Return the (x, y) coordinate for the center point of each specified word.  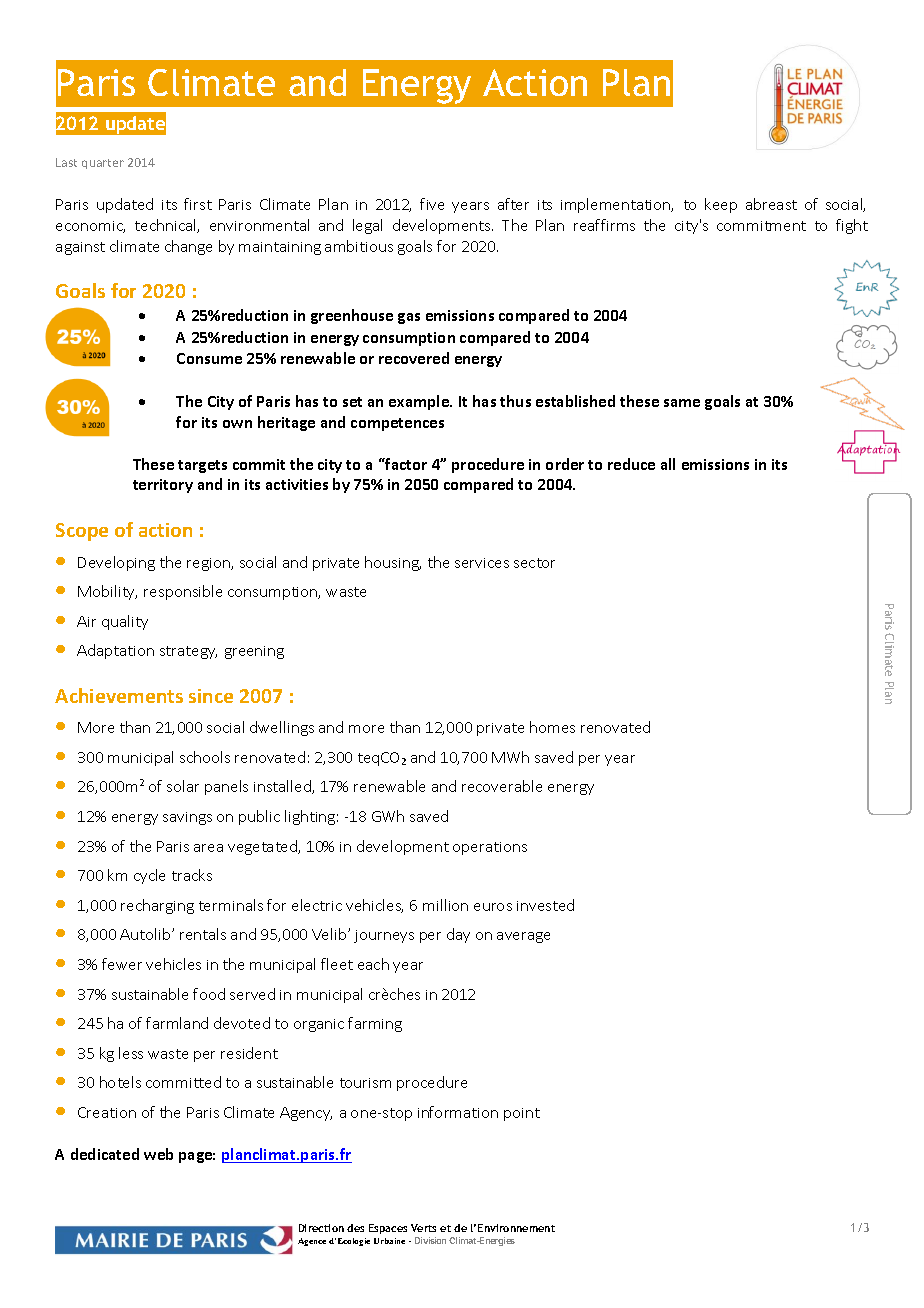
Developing (116, 563)
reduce (631, 464)
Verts (423, 1228)
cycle (149, 876)
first (198, 204)
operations (490, 848)
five (432, 204)
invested (545, 905)
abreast (771, 204)
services (482, 563)
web (158, 1154)
